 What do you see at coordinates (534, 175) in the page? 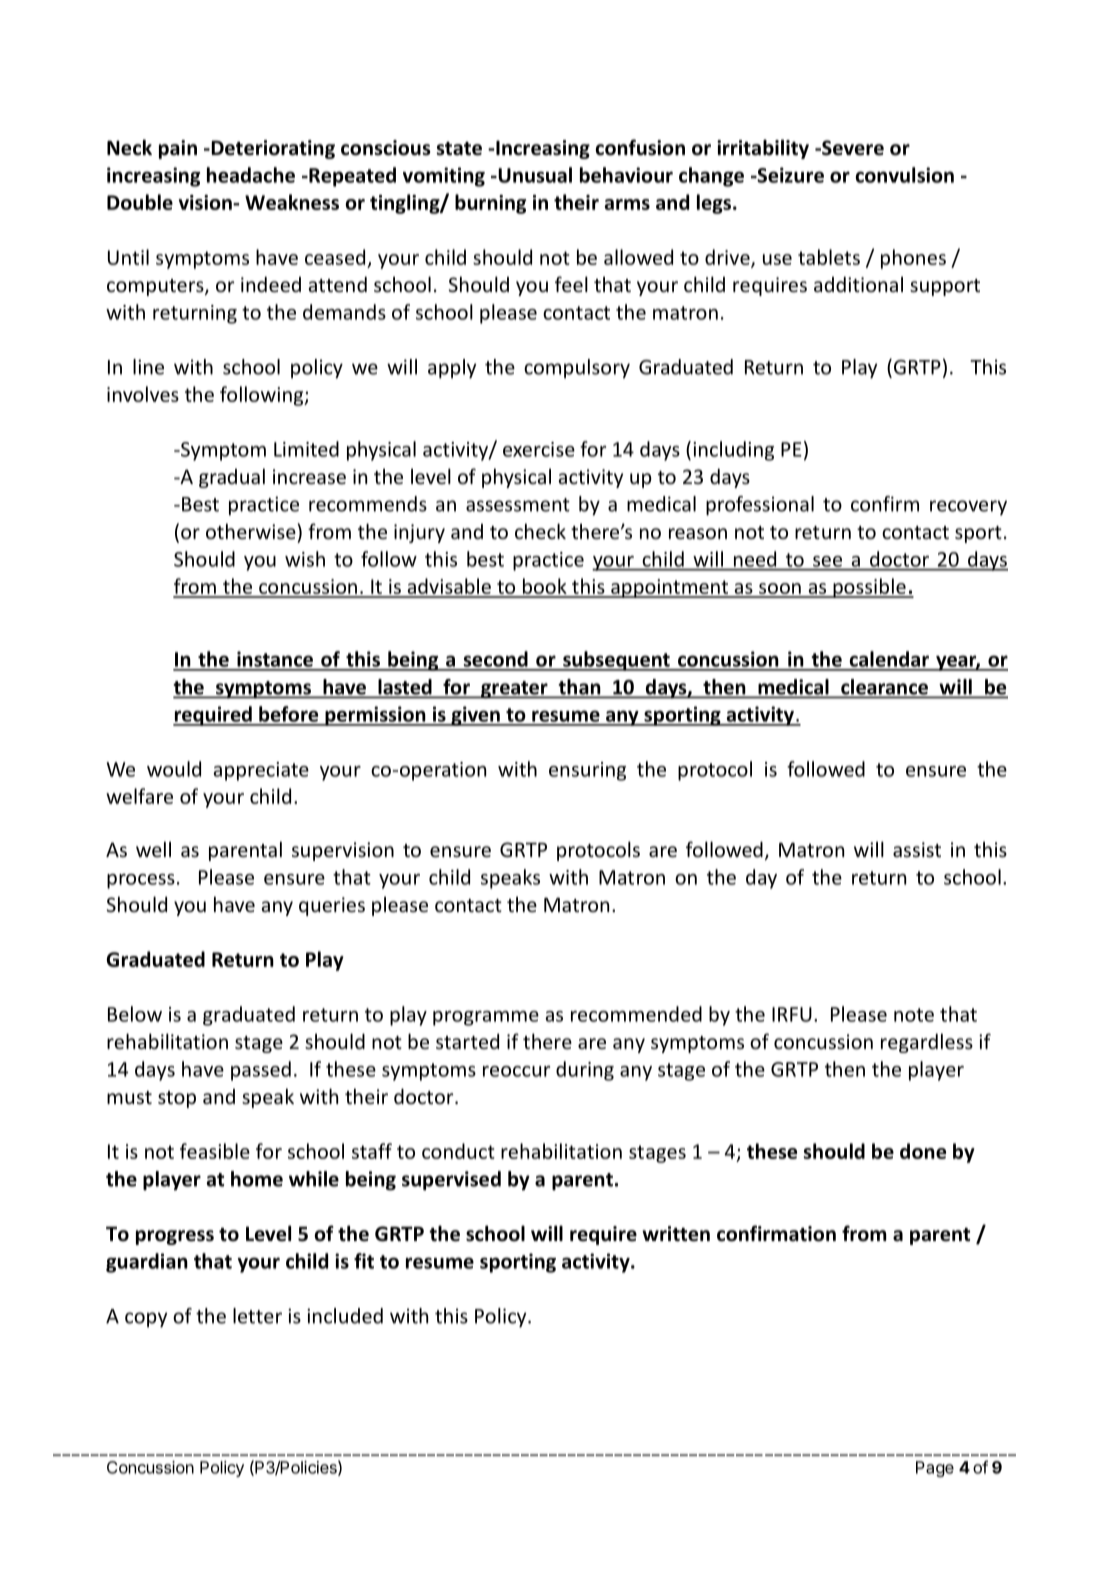
I see `Unusual` at bounding box center [534, 175].
